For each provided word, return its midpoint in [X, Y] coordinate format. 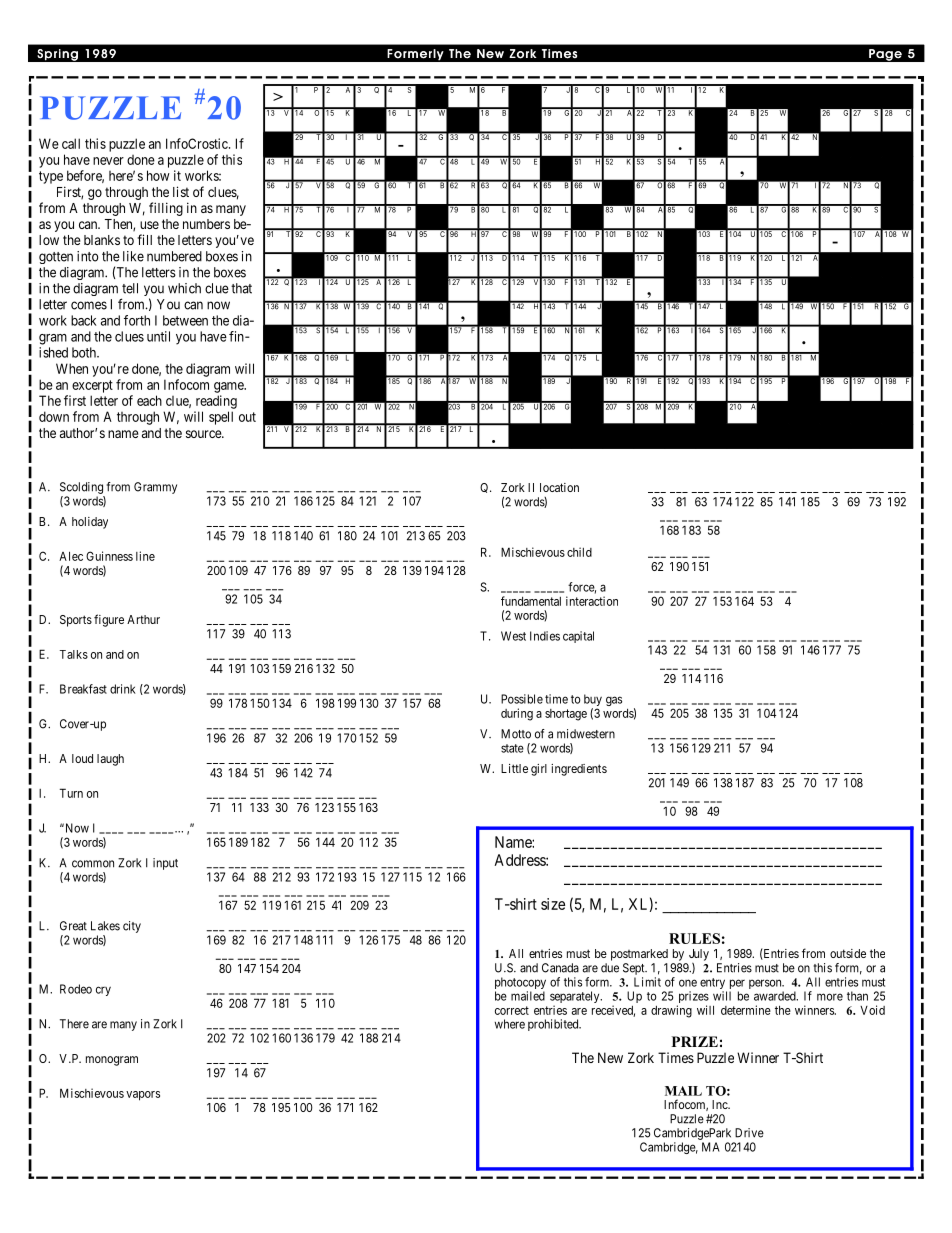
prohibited [554, 1025]
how [158, 175]
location [559, 487]
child [579, 552]
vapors [143, 1096]
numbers [206, 224]
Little [514, 768]
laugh [110, 760]
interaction [592, 601]
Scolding [81, 488]
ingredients [579, 770]
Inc [721, 1104]
